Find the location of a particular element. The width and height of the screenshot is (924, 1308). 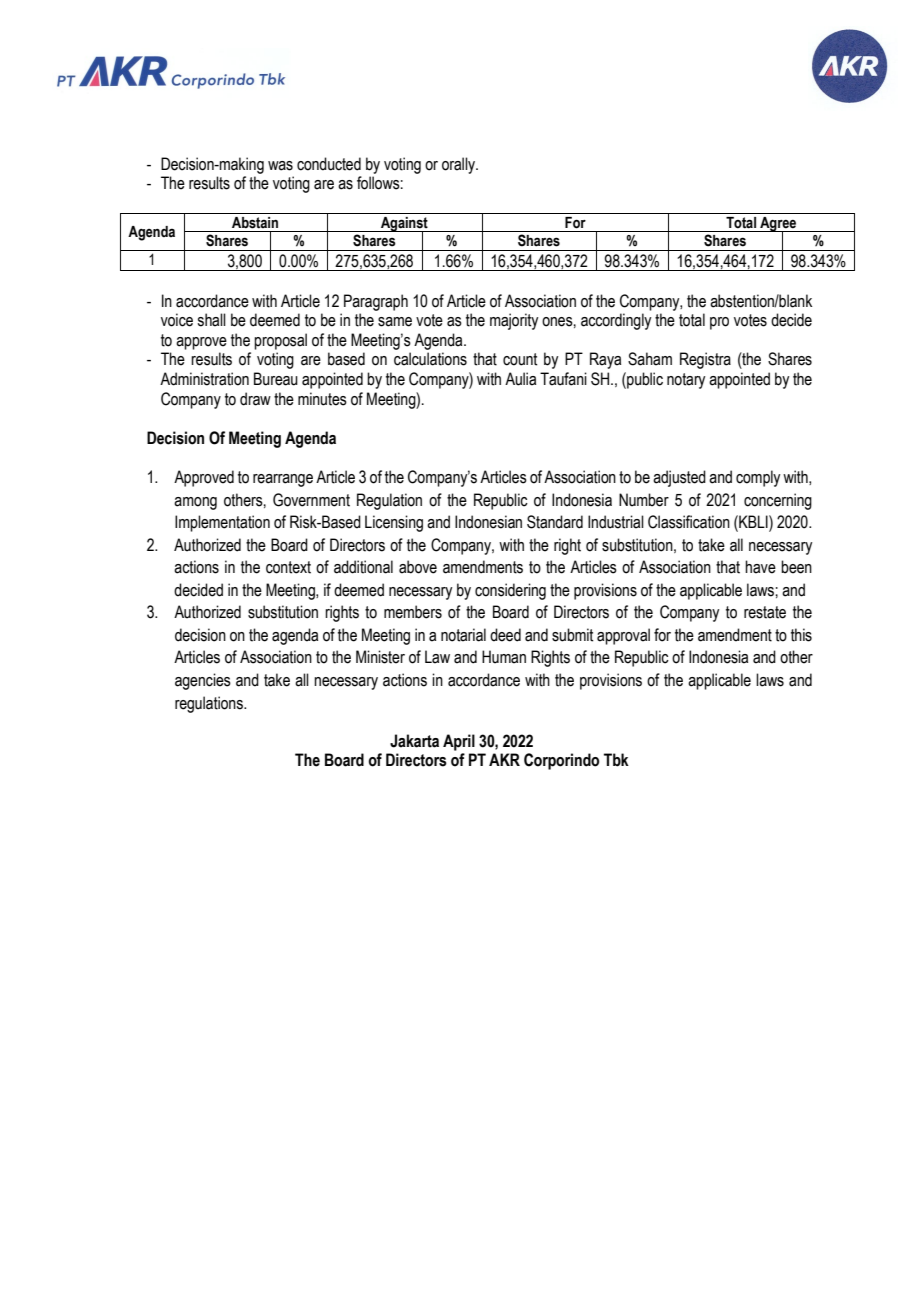

context is located at coordinates (288, 567).
